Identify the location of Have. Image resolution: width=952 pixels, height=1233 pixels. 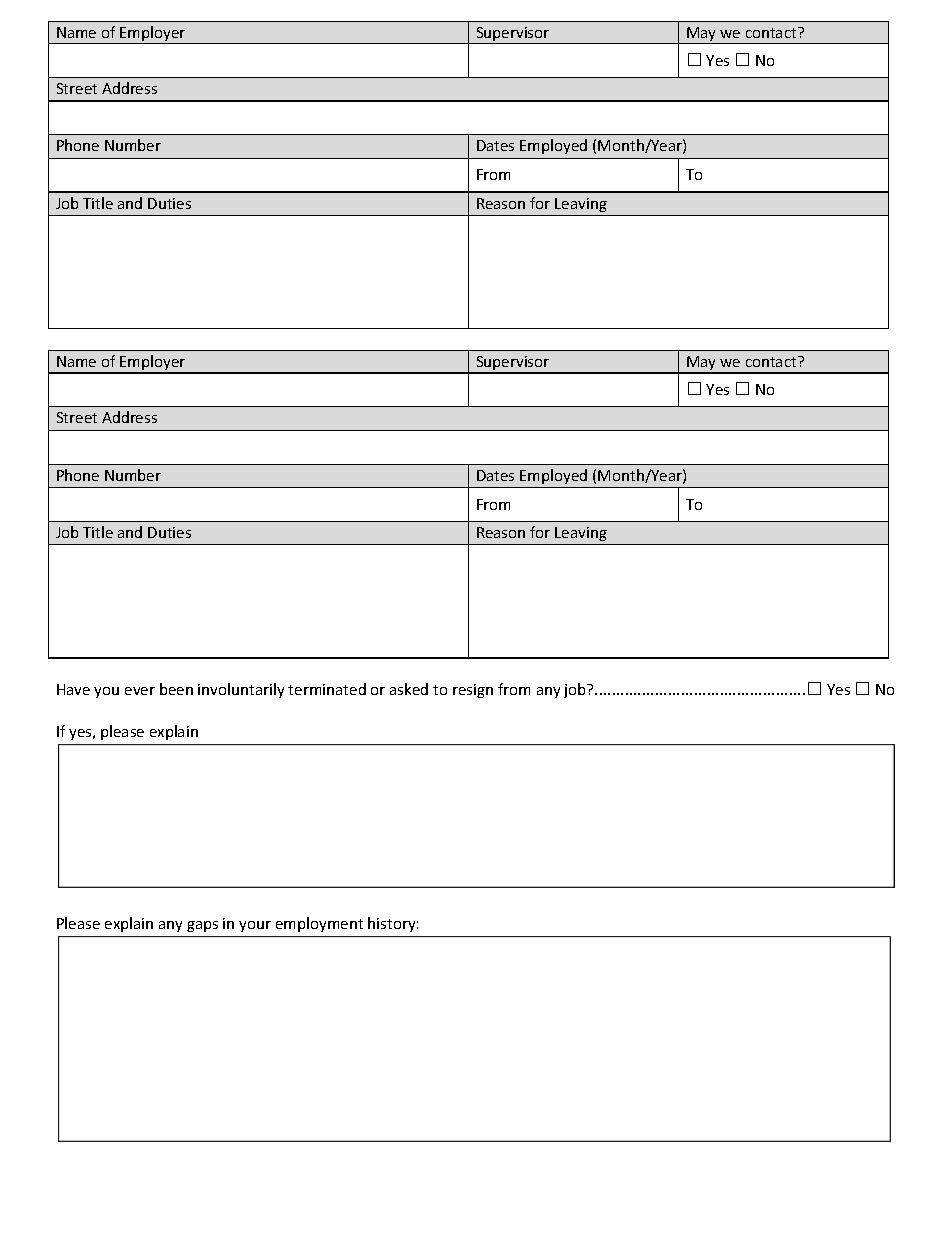
(73, 689).
